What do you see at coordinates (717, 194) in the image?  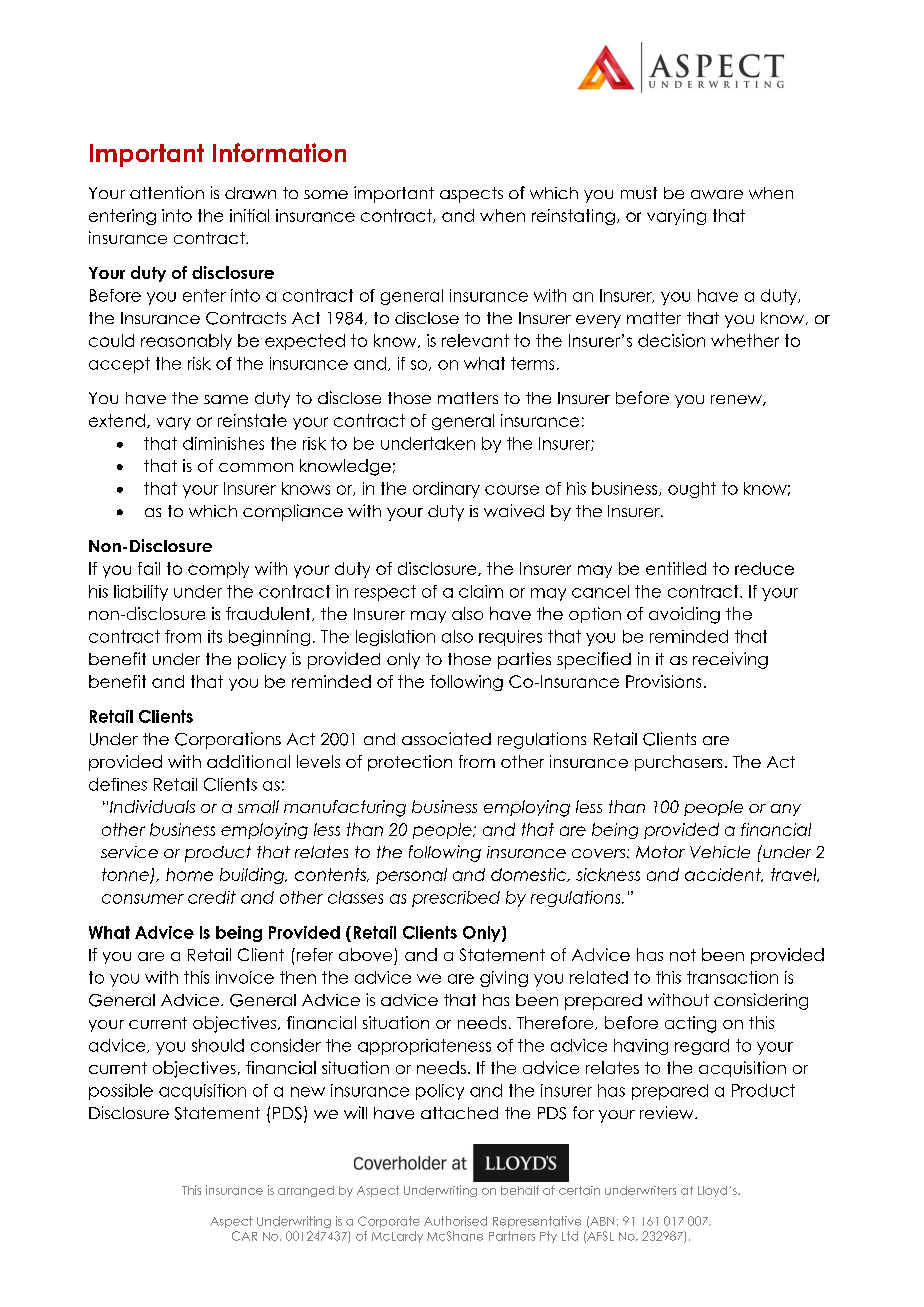 I see `aware` at bounding box center [717, 194].
